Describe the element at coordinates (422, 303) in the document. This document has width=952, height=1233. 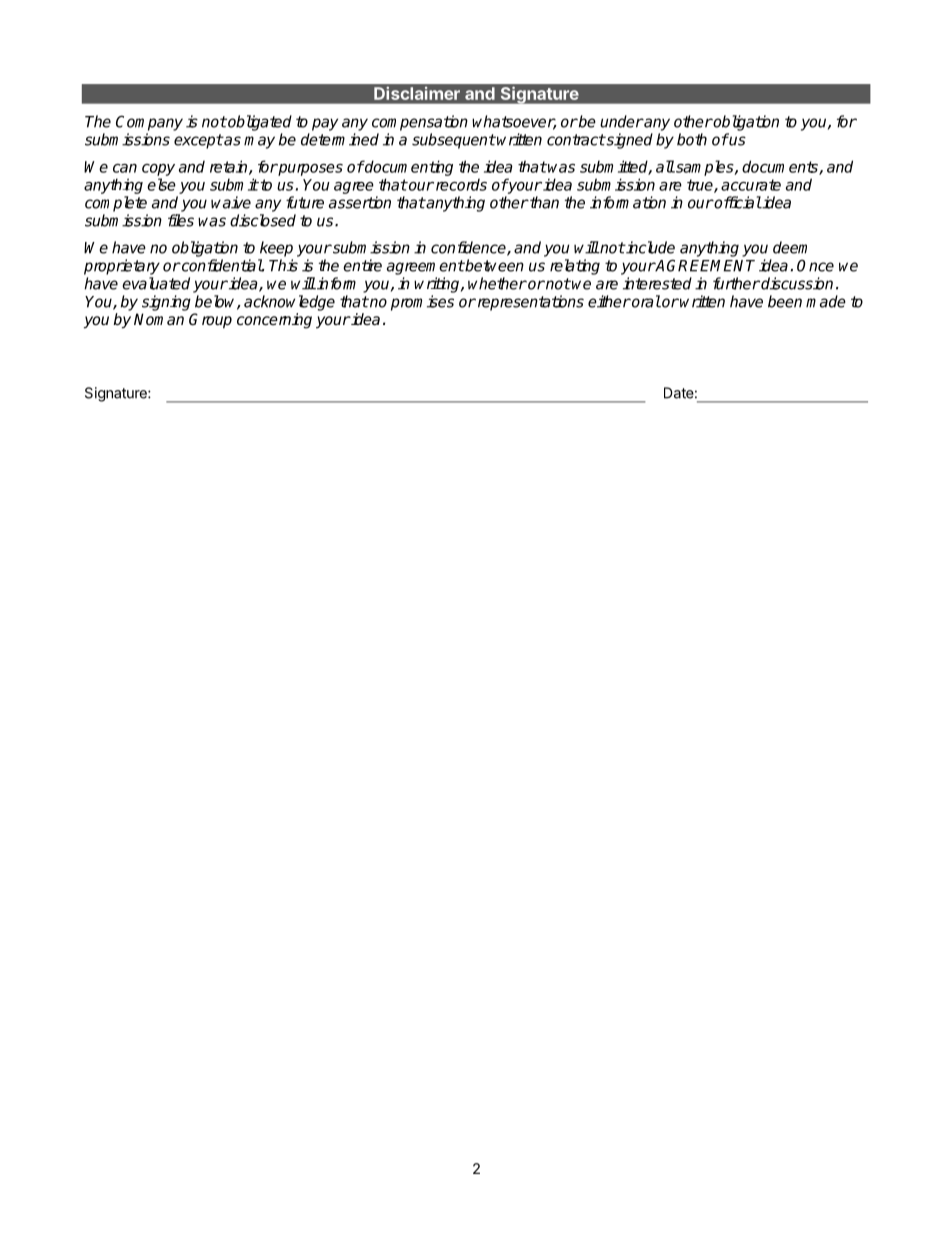
I see `promises` at that location.
